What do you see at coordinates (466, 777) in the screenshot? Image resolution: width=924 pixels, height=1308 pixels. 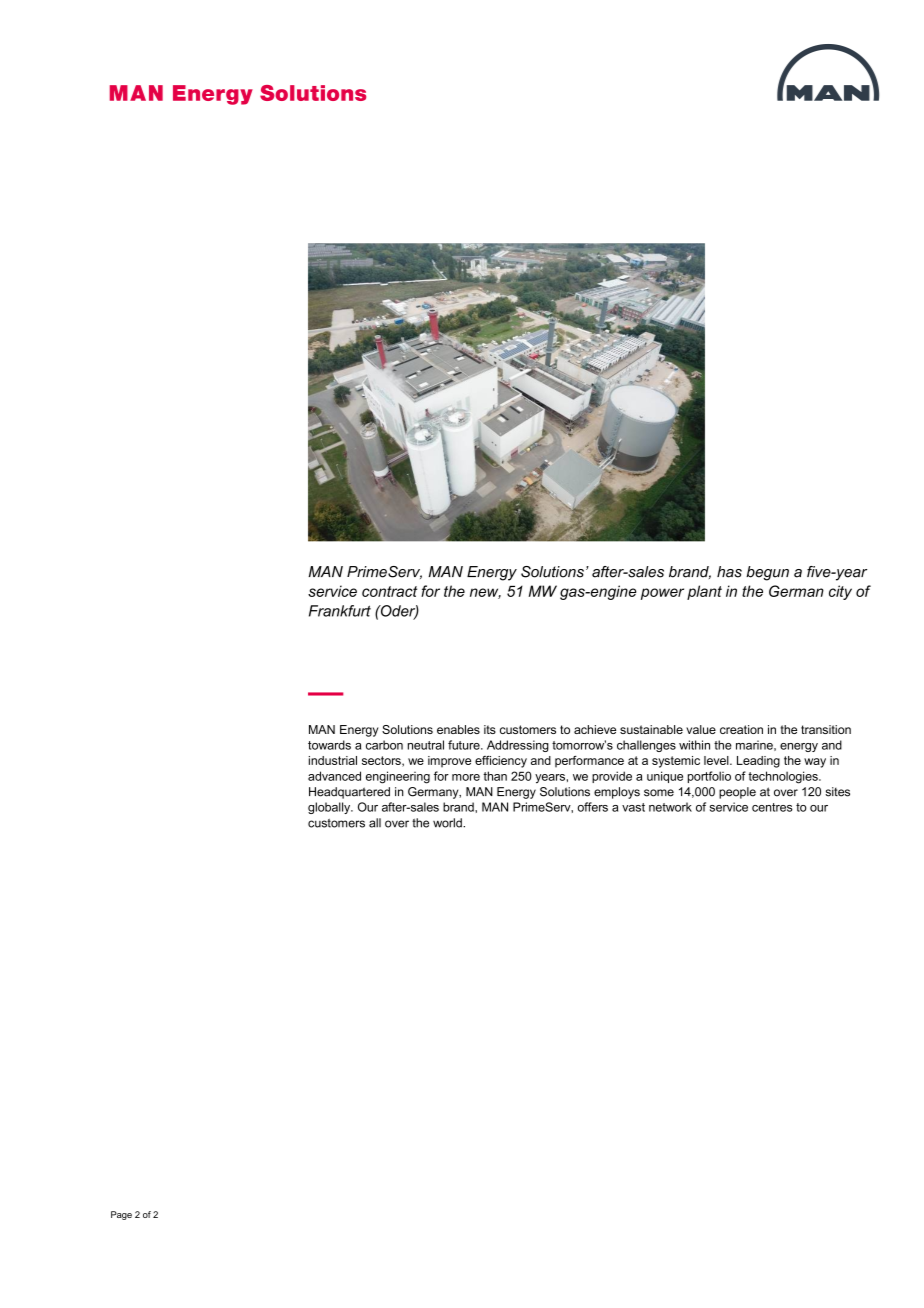 I see `more` at bounding box center [466, 777].
